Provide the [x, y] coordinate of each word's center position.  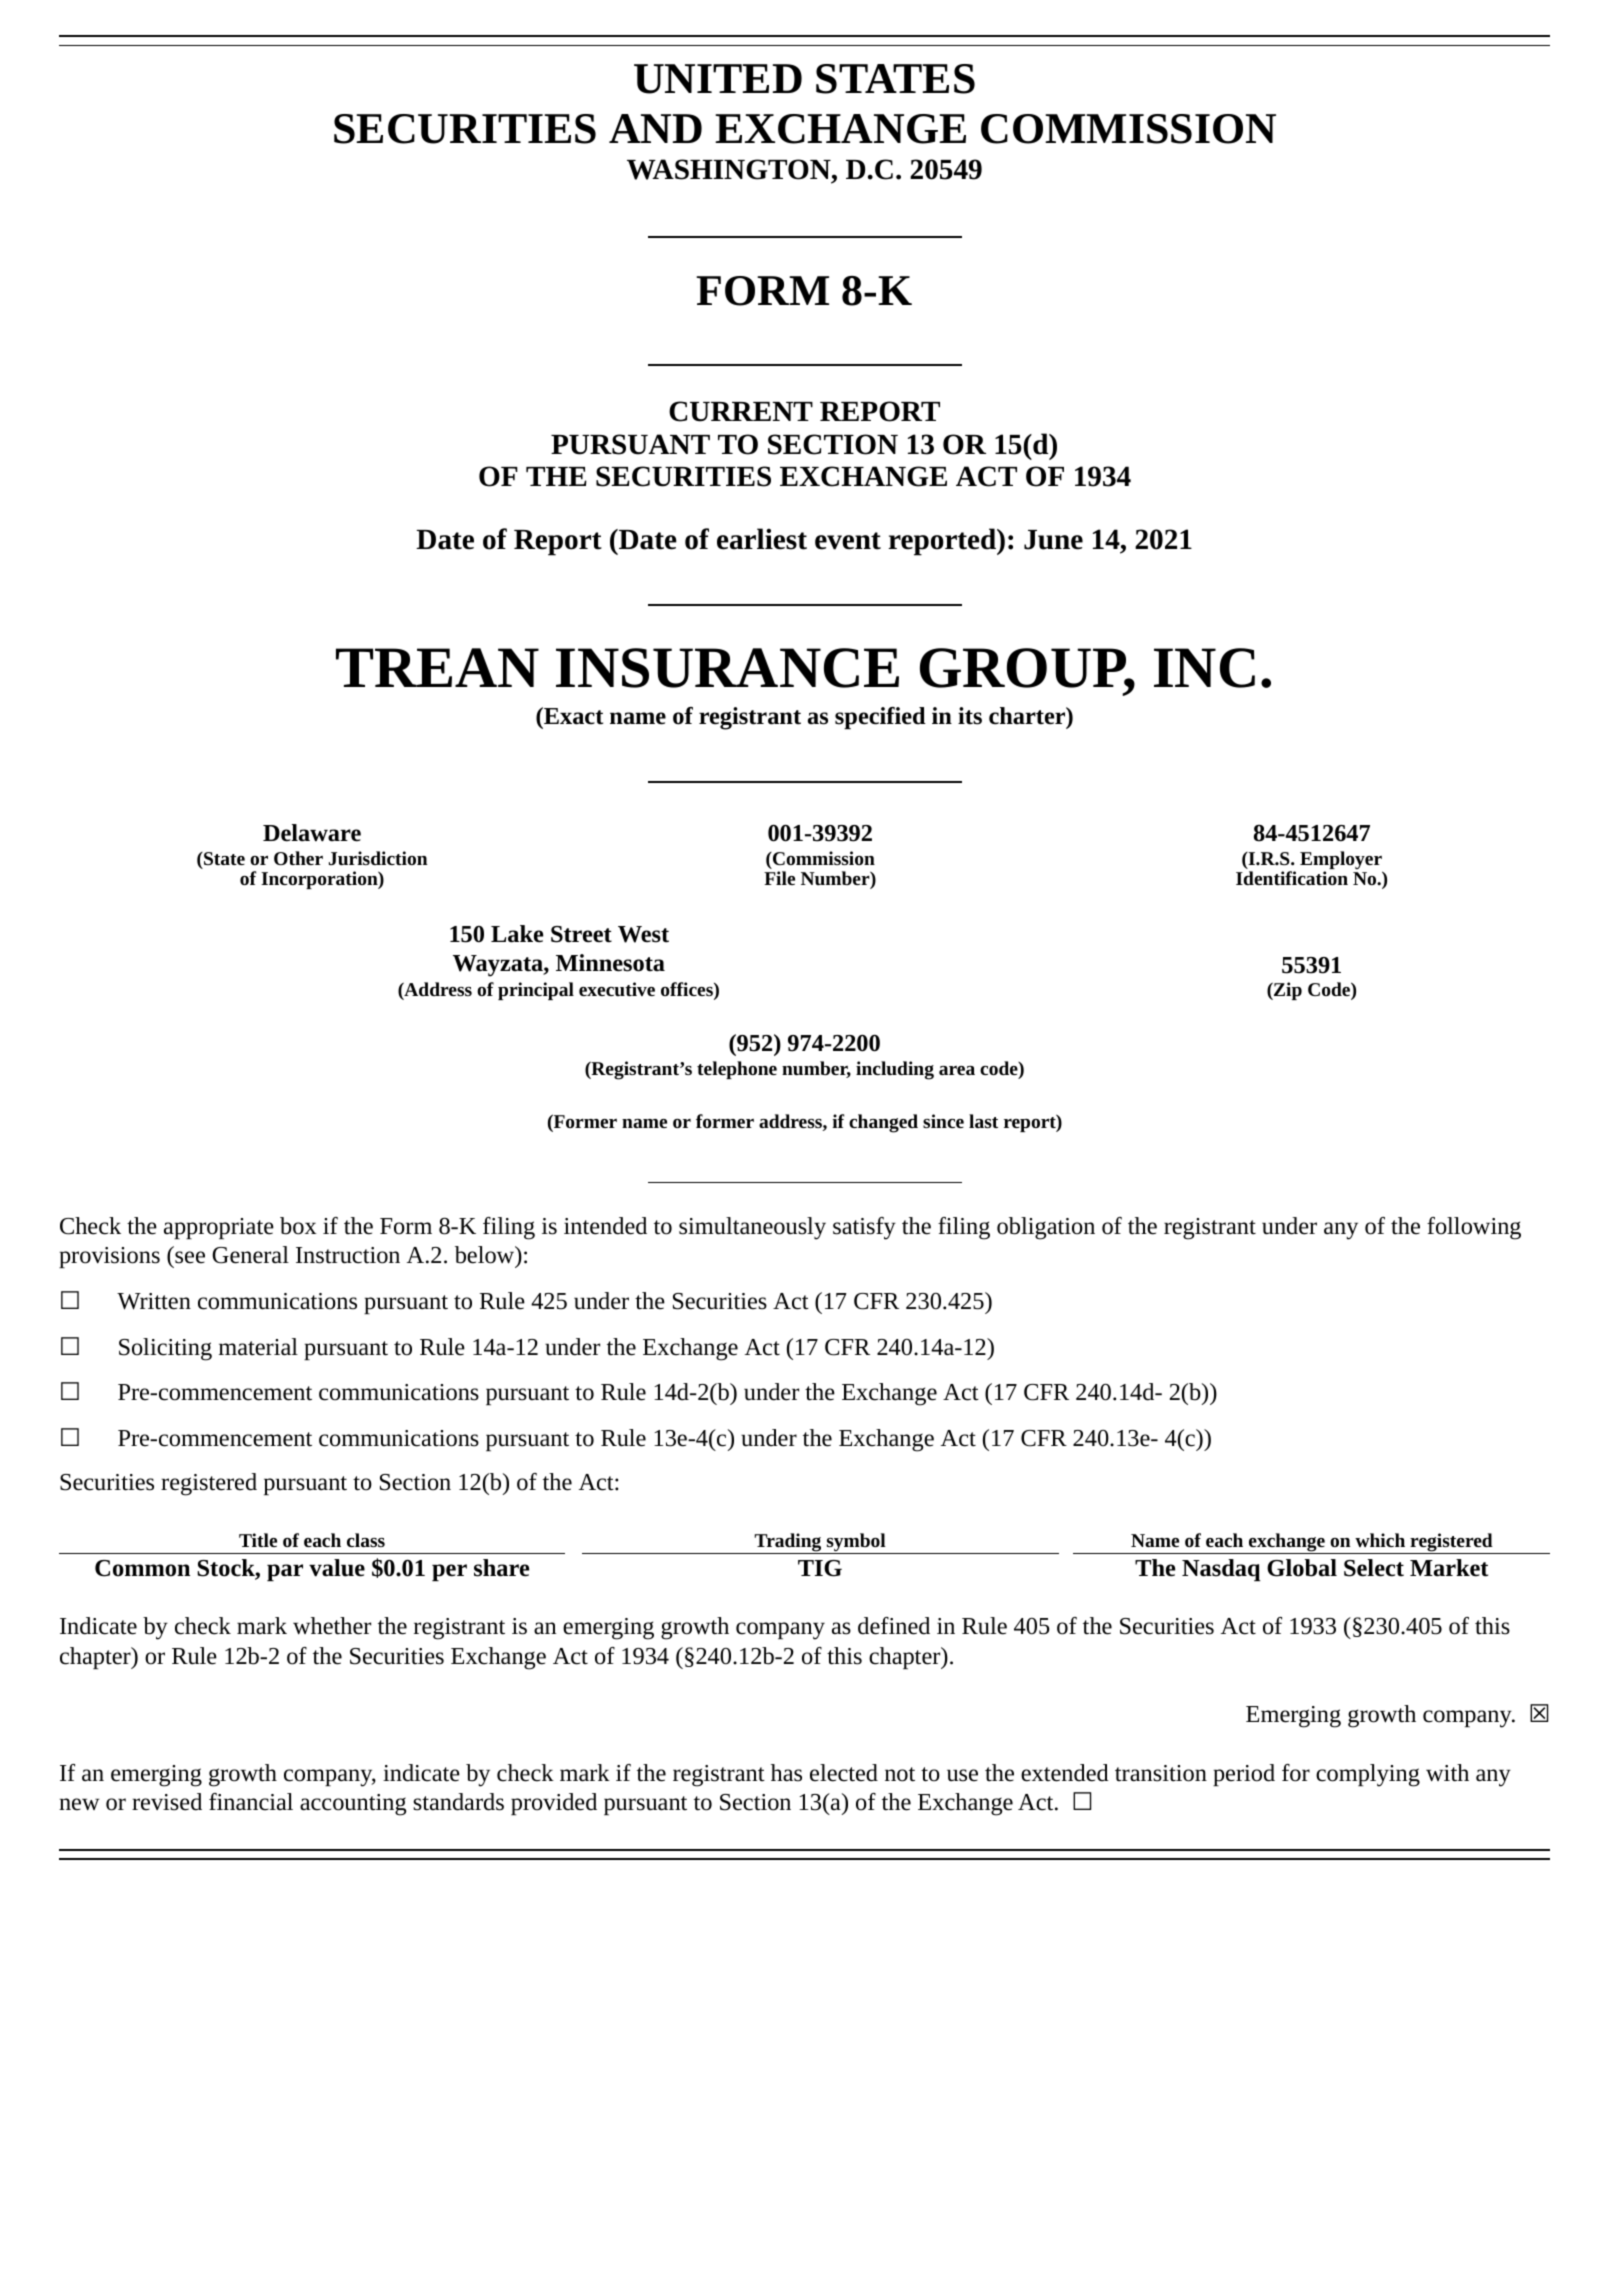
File [779, 878]
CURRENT [741, 411]
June [1053, 540]
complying [1368, 1775]
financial [251, 1802]
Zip [1287, 991]
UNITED [718, 79]
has [786, 1773]
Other [298, 858]
